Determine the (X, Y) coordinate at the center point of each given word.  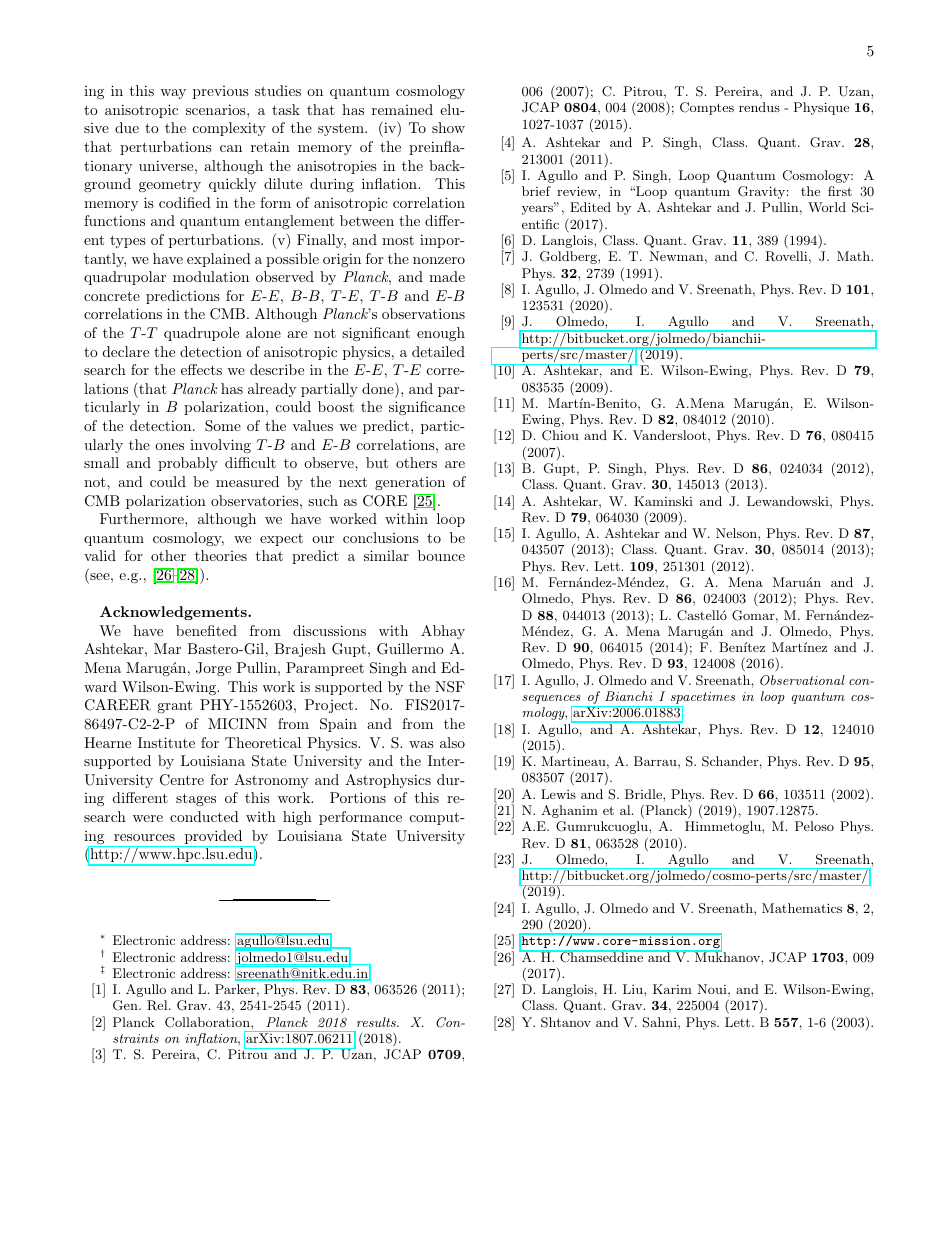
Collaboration (208, 1022)
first (840, 191)
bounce (441, 555)
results (377, 1022)
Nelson (737, 533)
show (448, 127)
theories (221, 555)
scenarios (217, 109)
